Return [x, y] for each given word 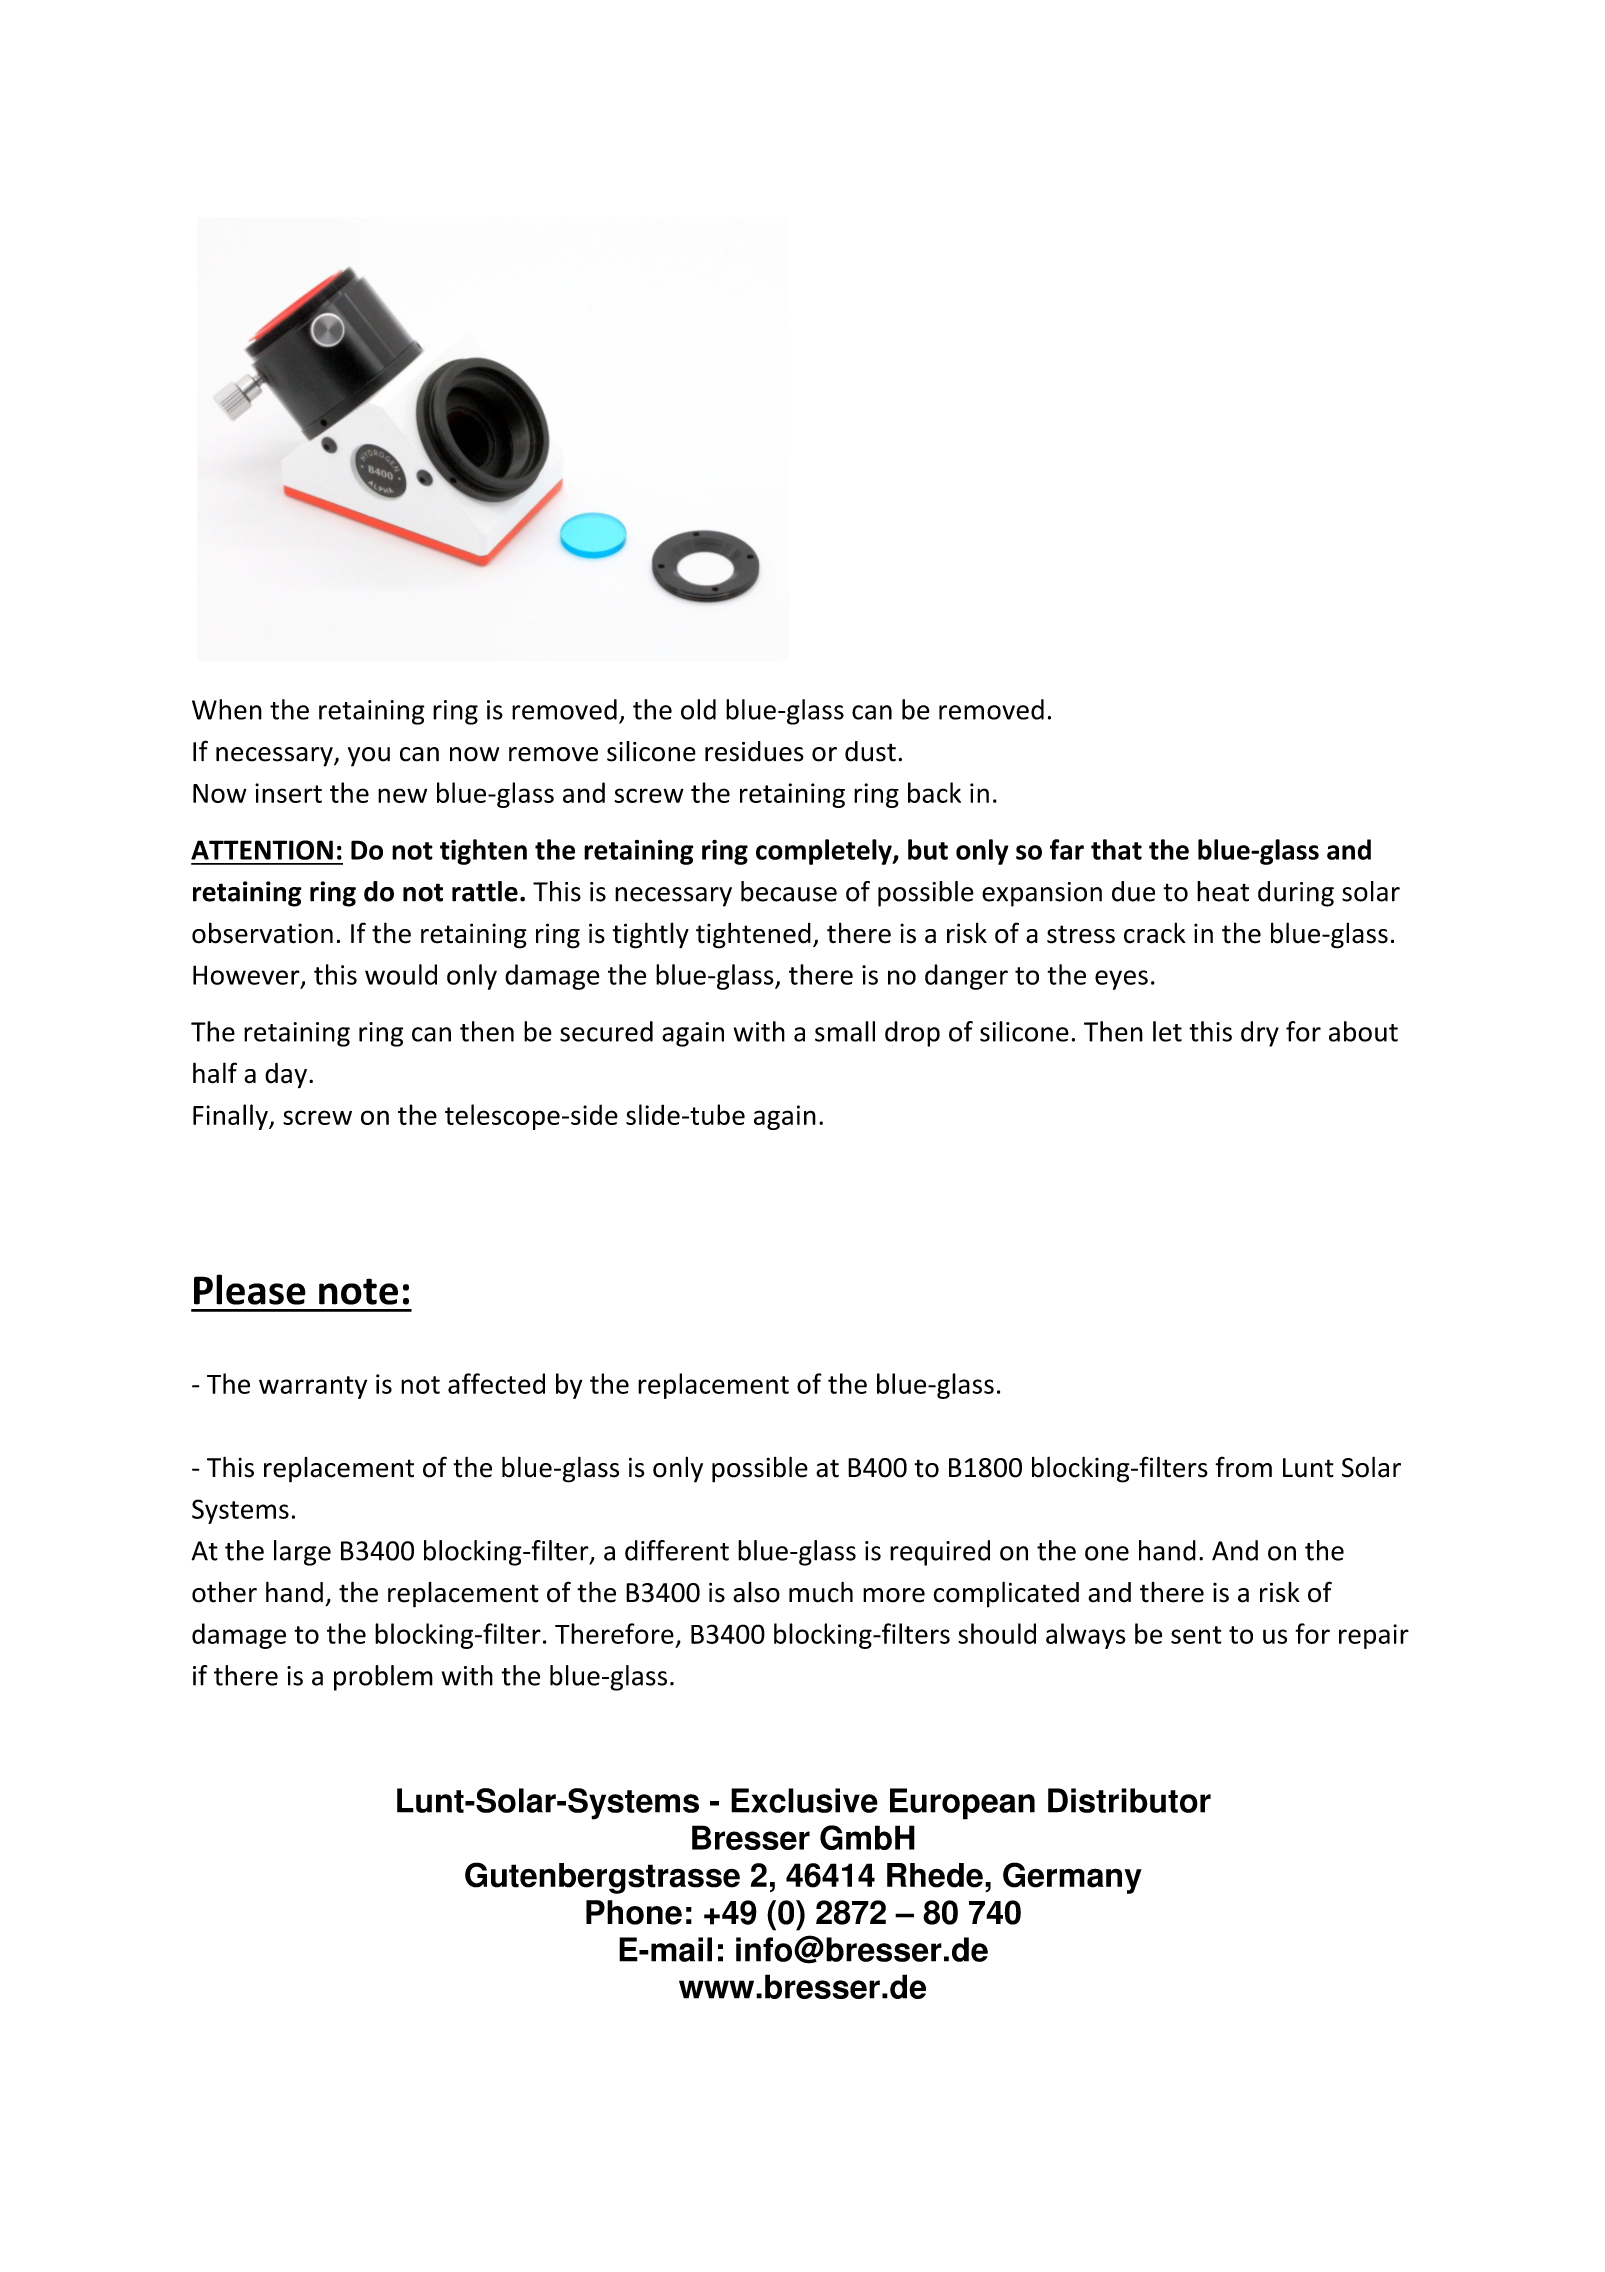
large [302, 1553]
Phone [634, 1912]
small [845, 1031]
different [677, 1550]
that [1116, 849]
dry [1260, 1034]
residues [754, 751]
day [286, 1075]
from [1243, 1467]
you [369, 757]
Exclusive [804, 1800]
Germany [1072, 1878]
